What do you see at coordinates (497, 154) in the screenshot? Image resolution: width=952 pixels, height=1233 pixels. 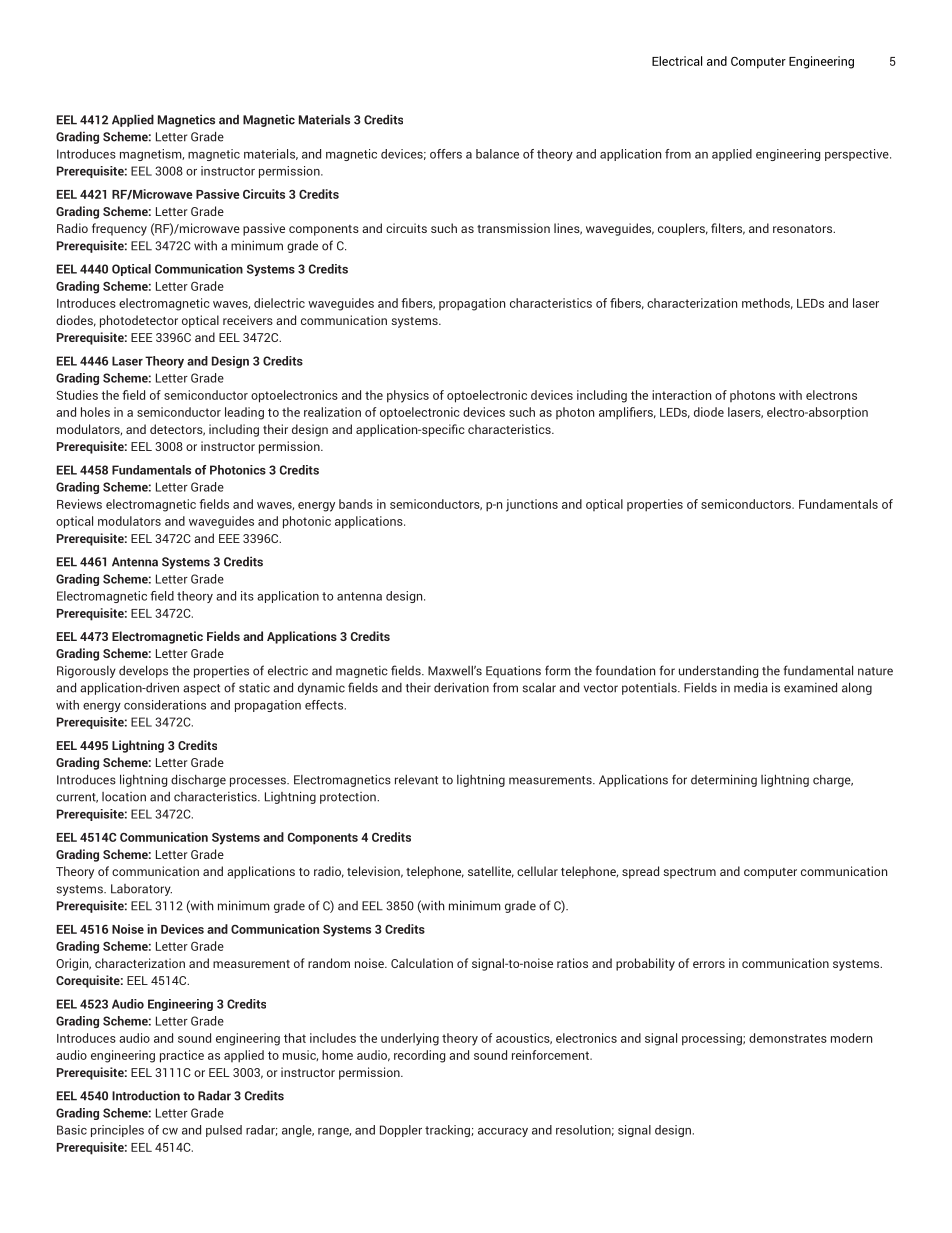 I see `balance` at bounding box center [497, 154].
